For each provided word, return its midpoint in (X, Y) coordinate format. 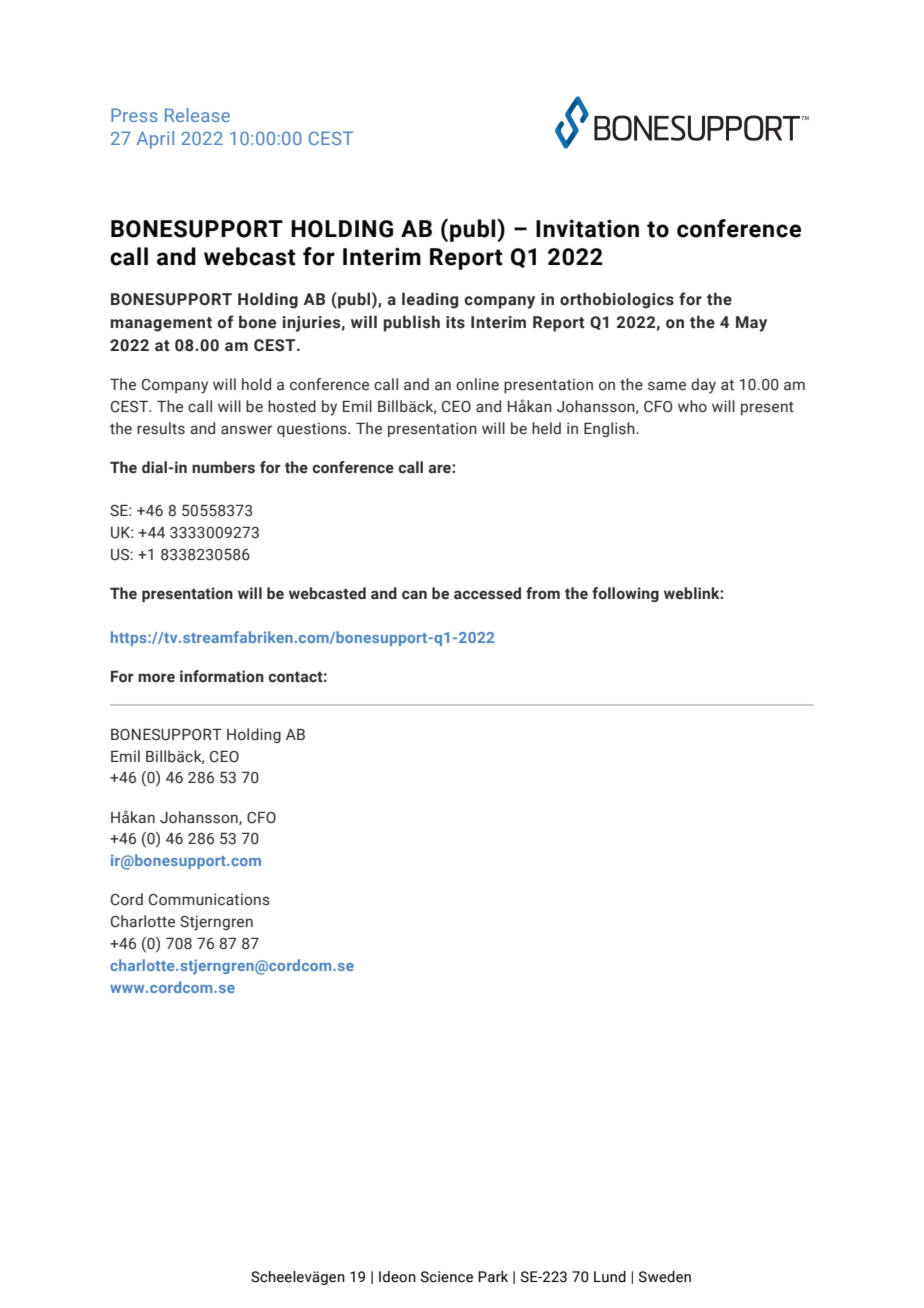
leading (430, 300)
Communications (209, 899)
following (625, 594)
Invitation (587, 228)
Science (447, 1277)
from (543, 593)
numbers (223, 467)
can (414, 595)
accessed (487, 593)
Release (197, 115)
